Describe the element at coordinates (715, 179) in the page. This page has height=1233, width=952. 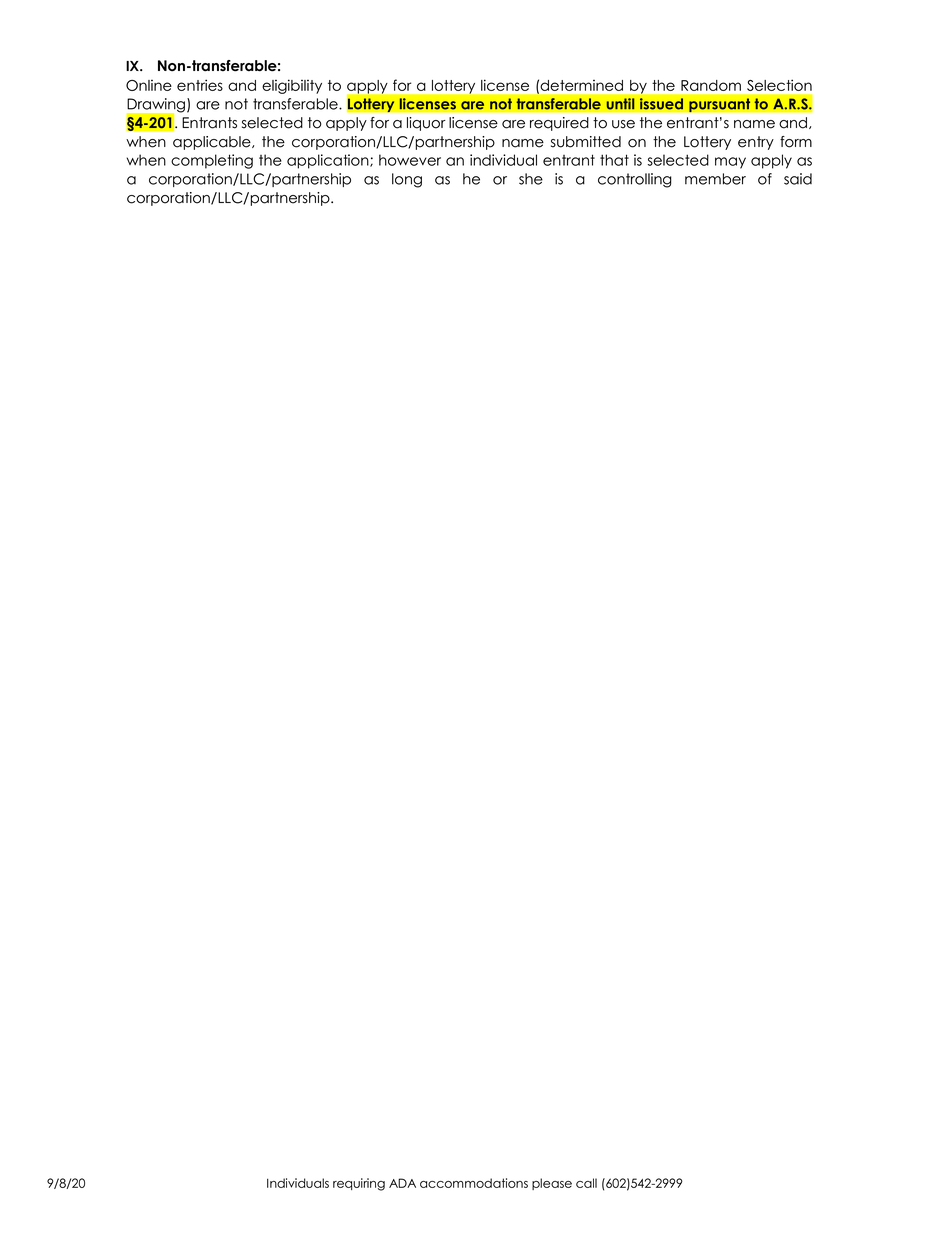
I see `member` at that location.
